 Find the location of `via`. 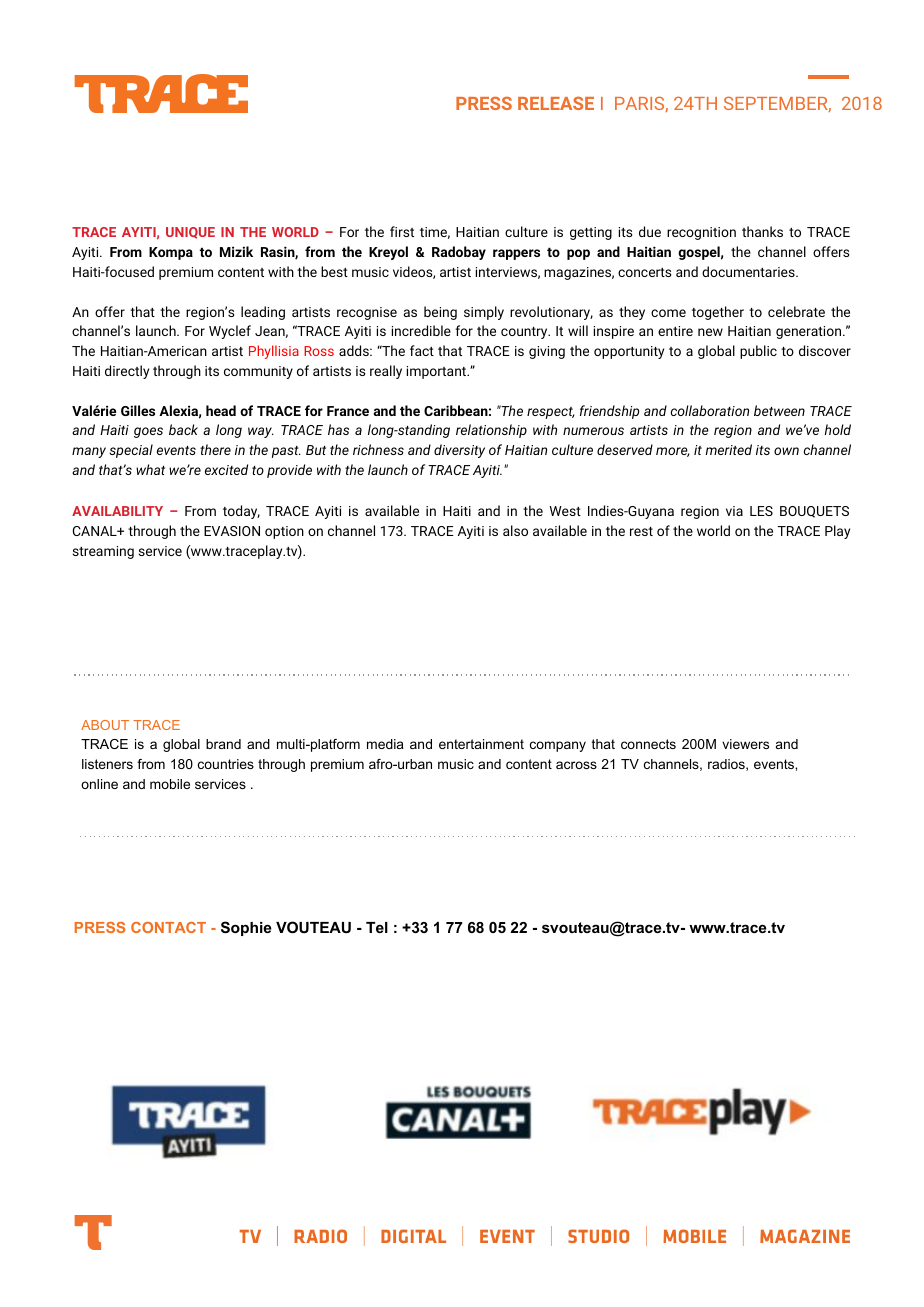

via is located at coordinates (734, 511).
